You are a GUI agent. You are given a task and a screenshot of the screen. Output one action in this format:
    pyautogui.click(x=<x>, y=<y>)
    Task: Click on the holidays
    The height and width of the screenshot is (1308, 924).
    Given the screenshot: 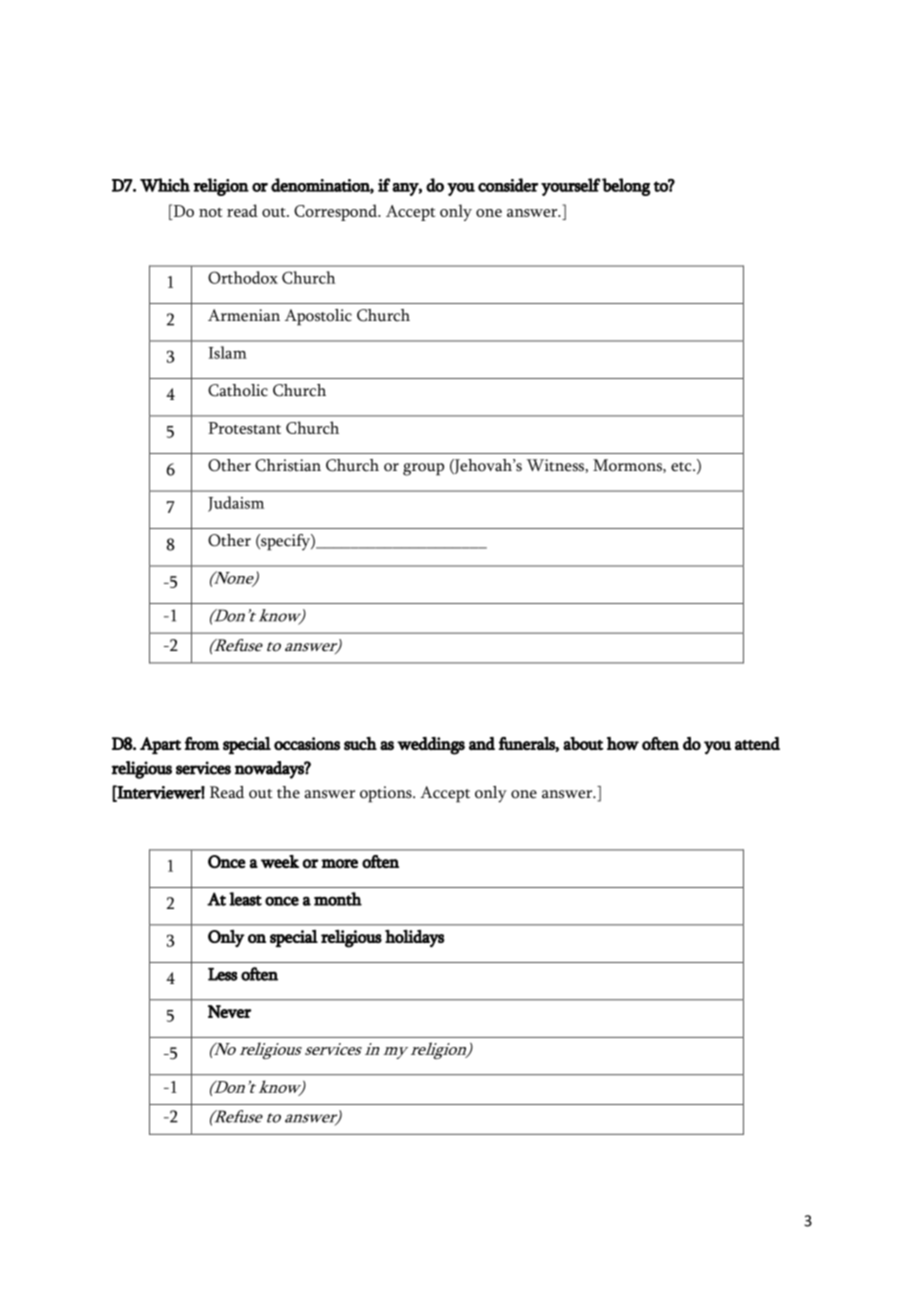 What is the action you would take?
    pyautogui.click(x=415, y=939)
